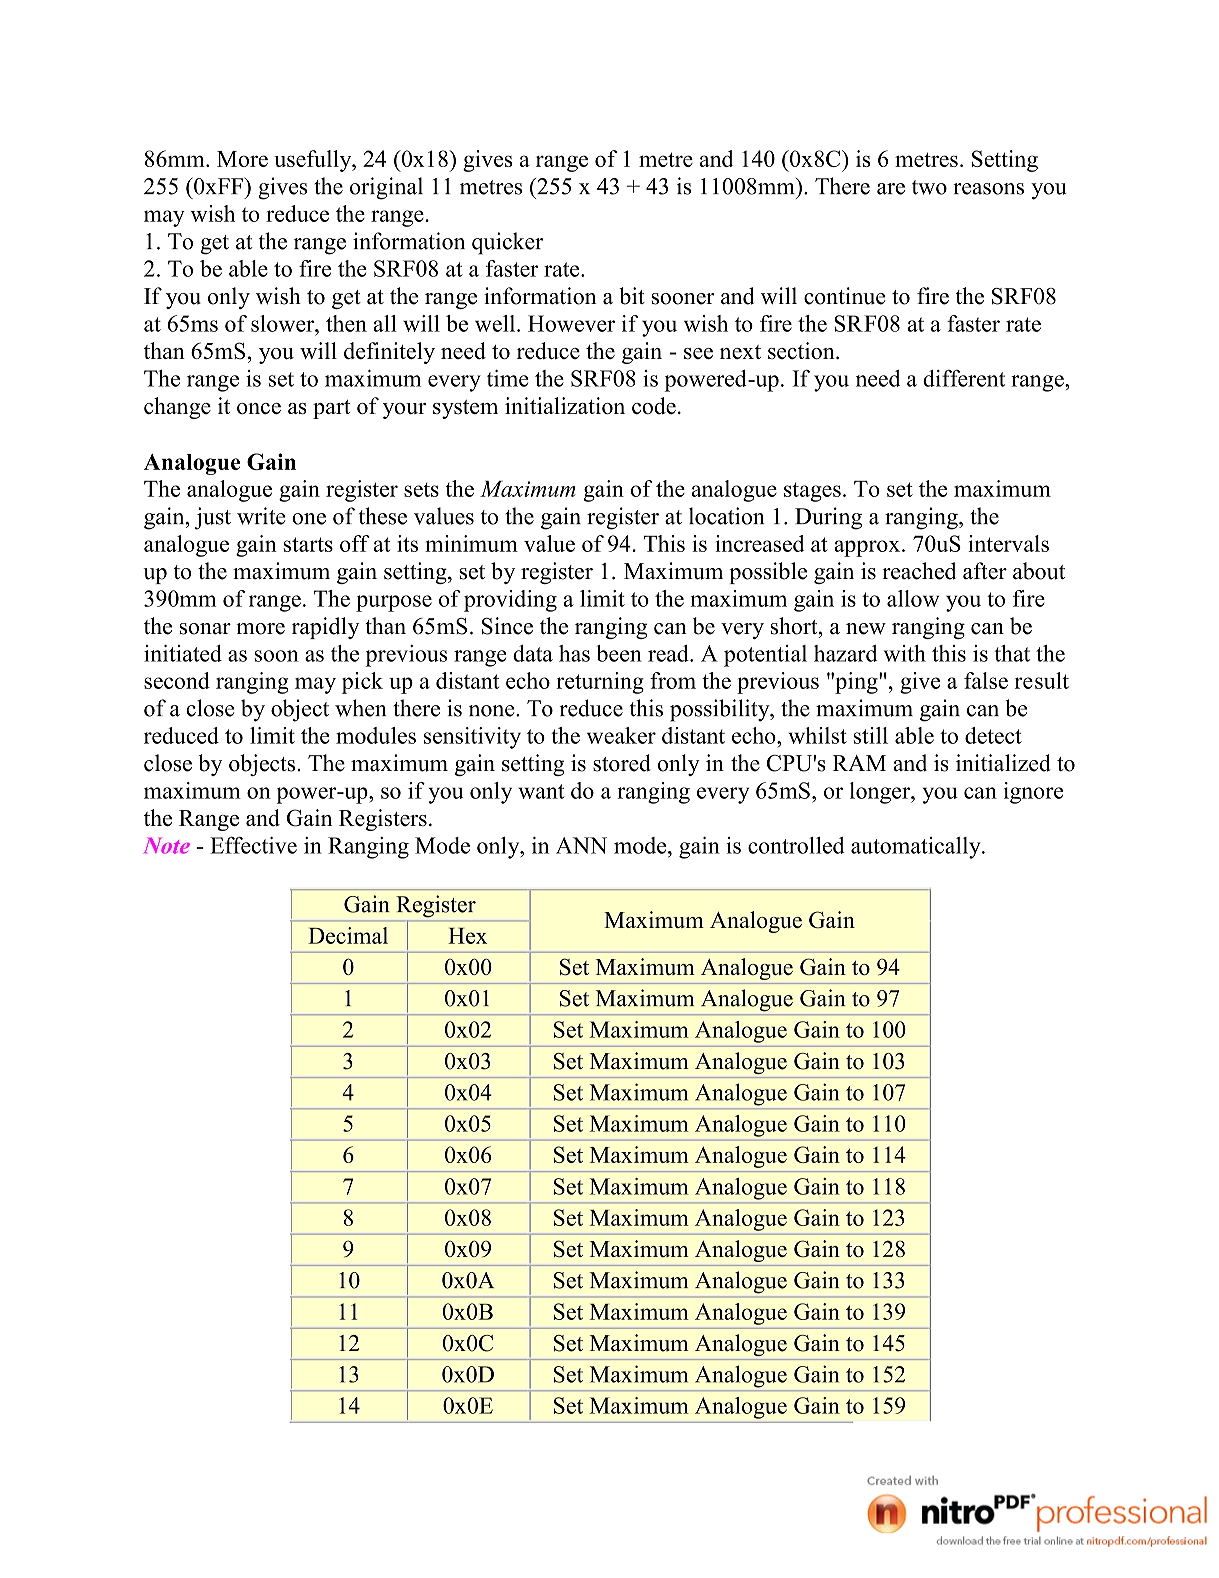 The image size is (1219, 1578). Describe the element at coordinates (386, 188) in the image. I see `original` at that location.
